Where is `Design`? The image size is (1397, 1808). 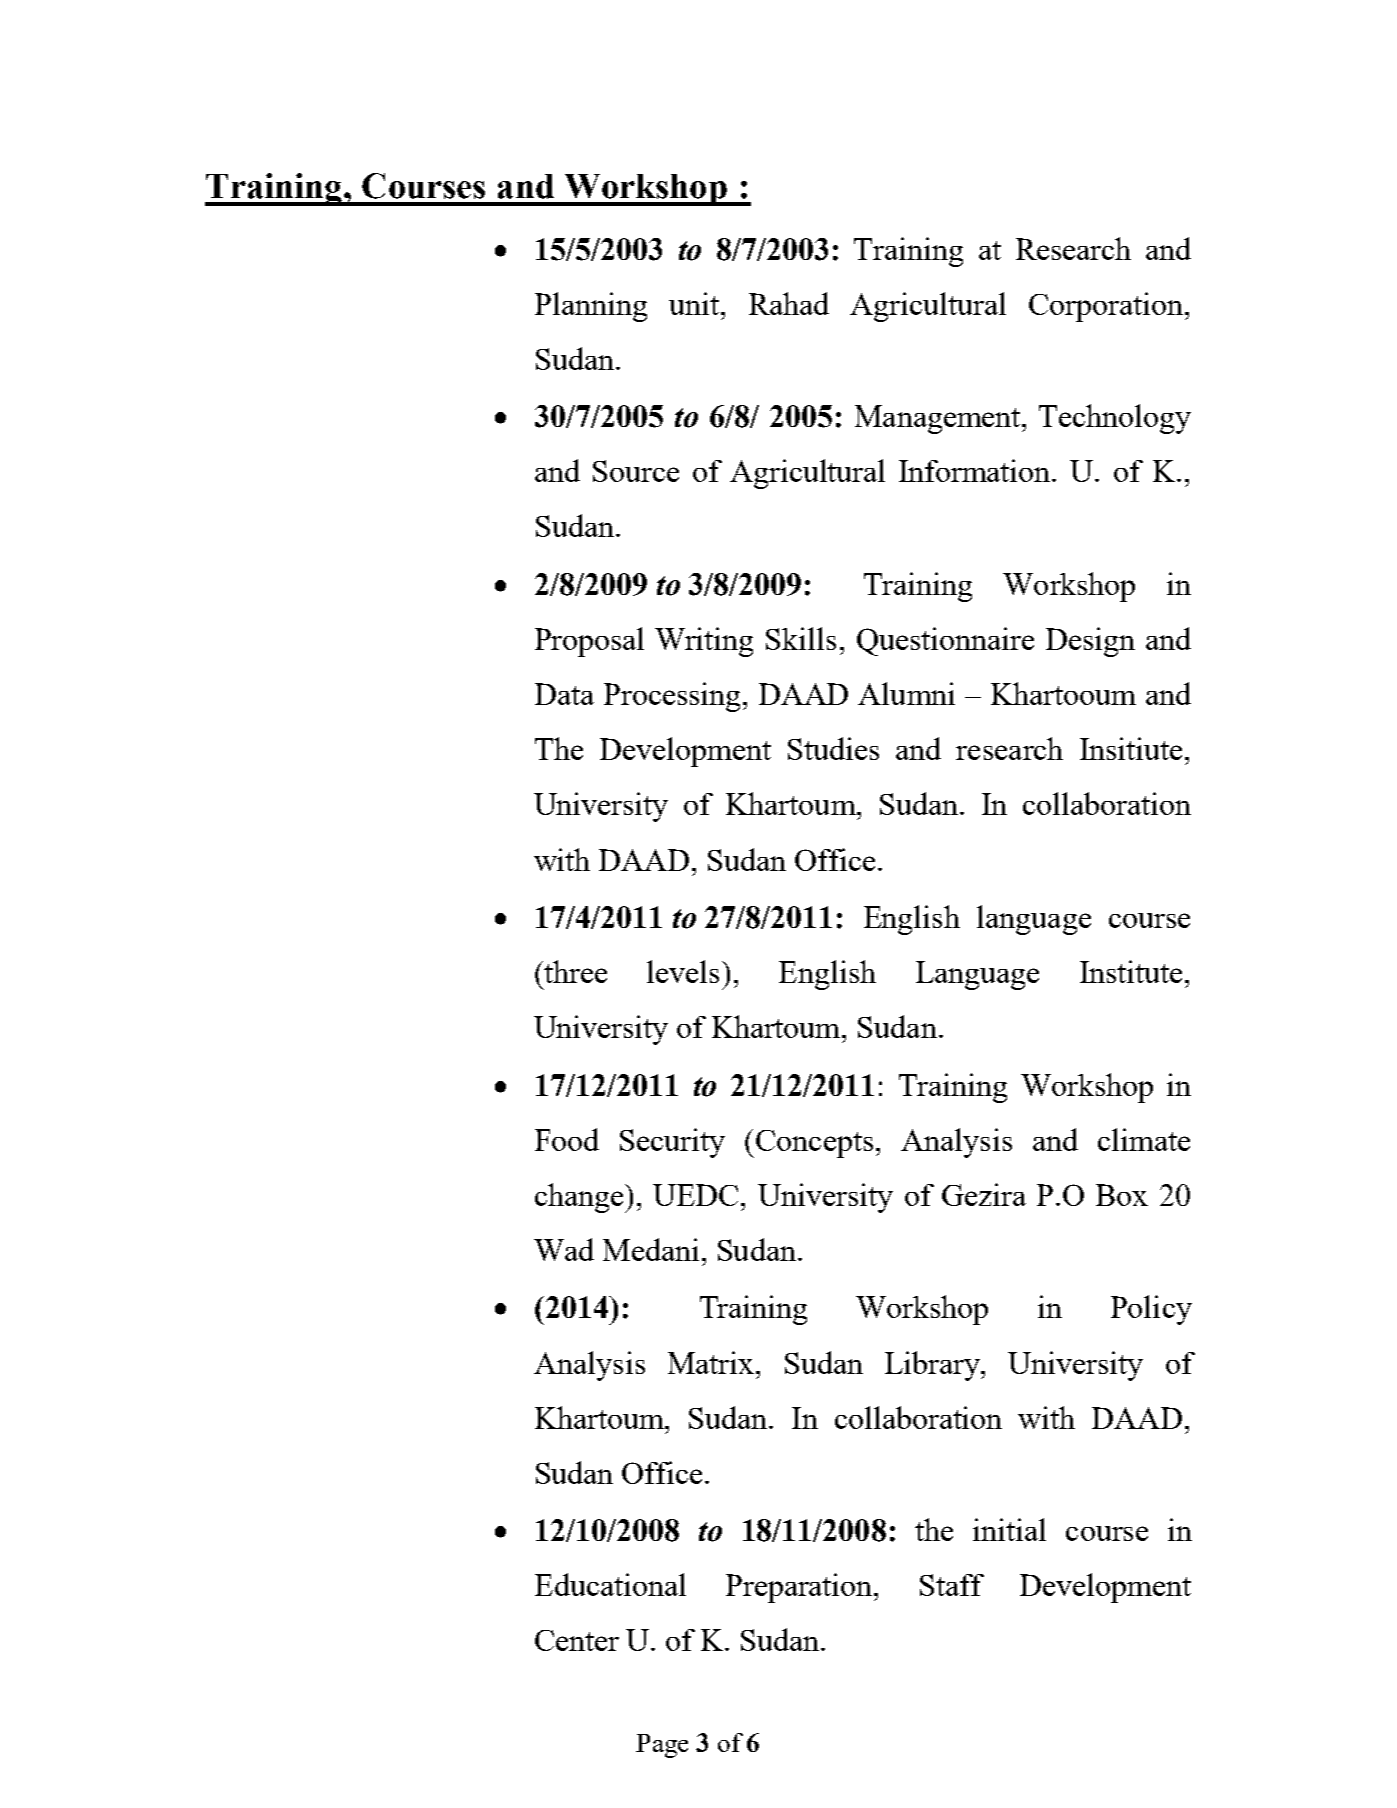 Design is located at coordinates (1090, 642).
